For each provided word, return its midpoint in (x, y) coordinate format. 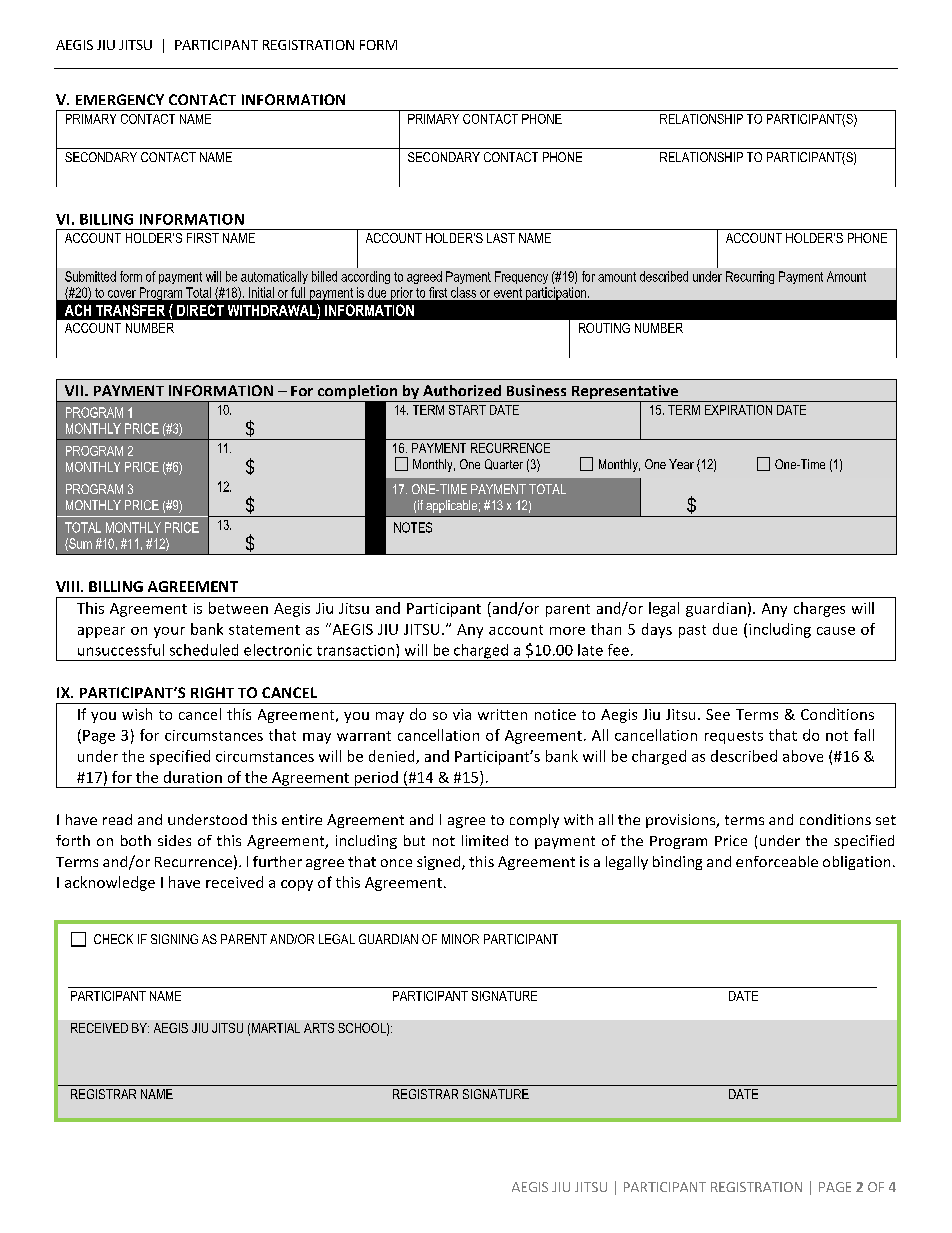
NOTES (413, 527)
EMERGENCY (120, 99)
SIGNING (174, 939)
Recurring (750, 277)
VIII (67, 586)
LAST (501, 238)
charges (819, 609)
